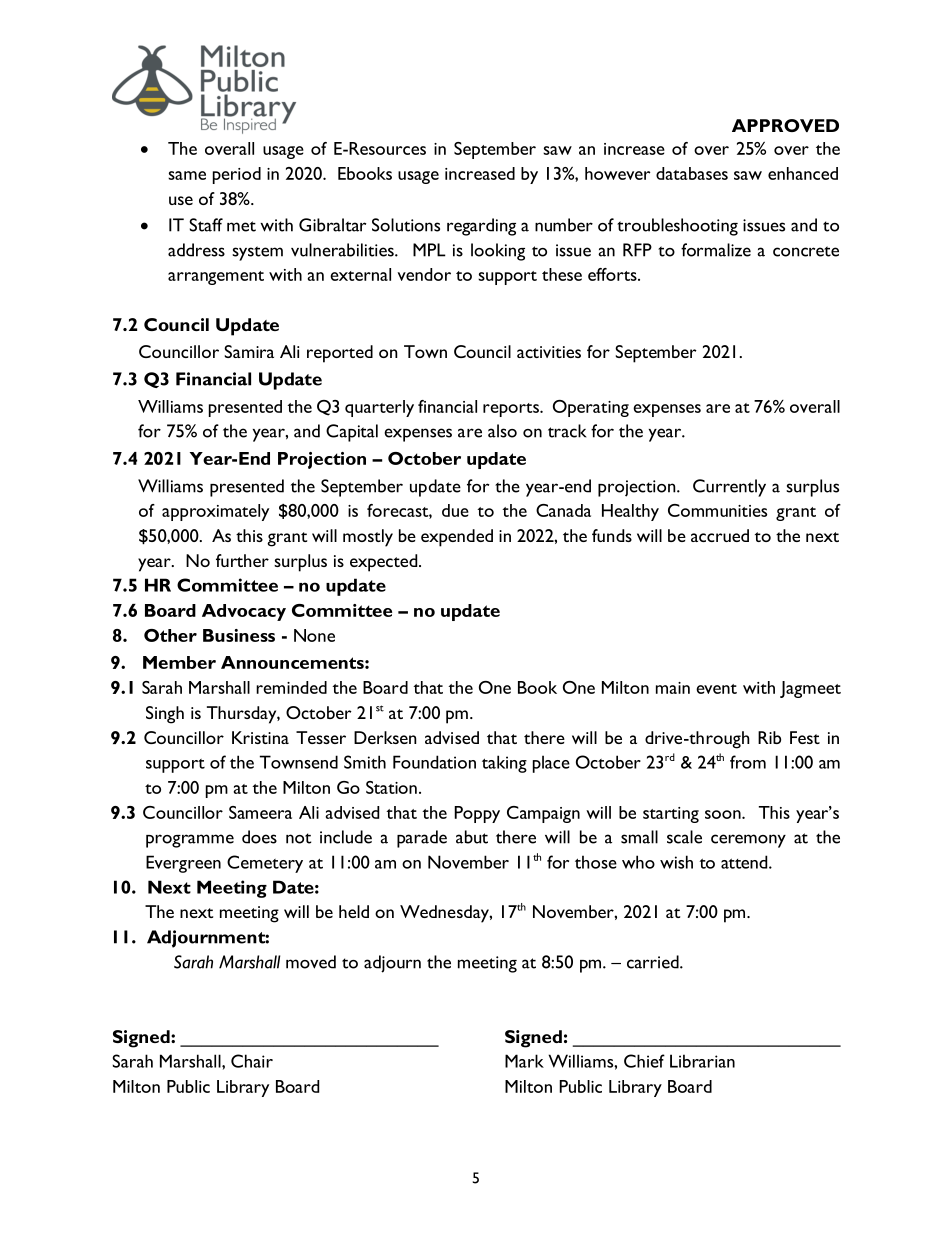 The height and width of the document is (1233, 952). I want to click on accrued, so click(720, 535).
